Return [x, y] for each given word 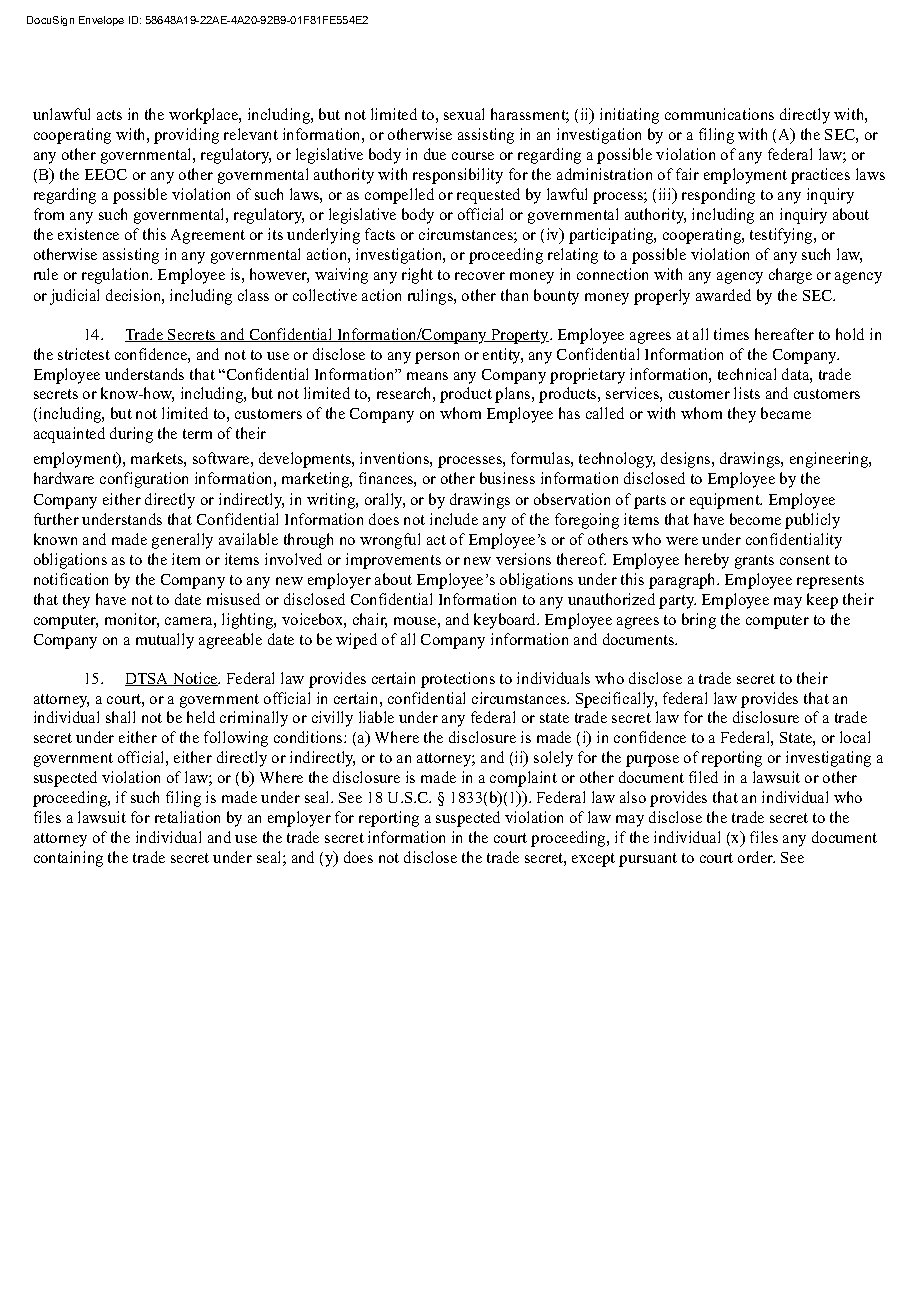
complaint [523, 779]
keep [822, 601]
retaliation [187, 817]
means [427, 376]
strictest [84, 354]
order [756, 857]
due [435, 154]
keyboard [506, 621]
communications [719, 114]
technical [747, 374]
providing [186, 136]
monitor [132, 620]
